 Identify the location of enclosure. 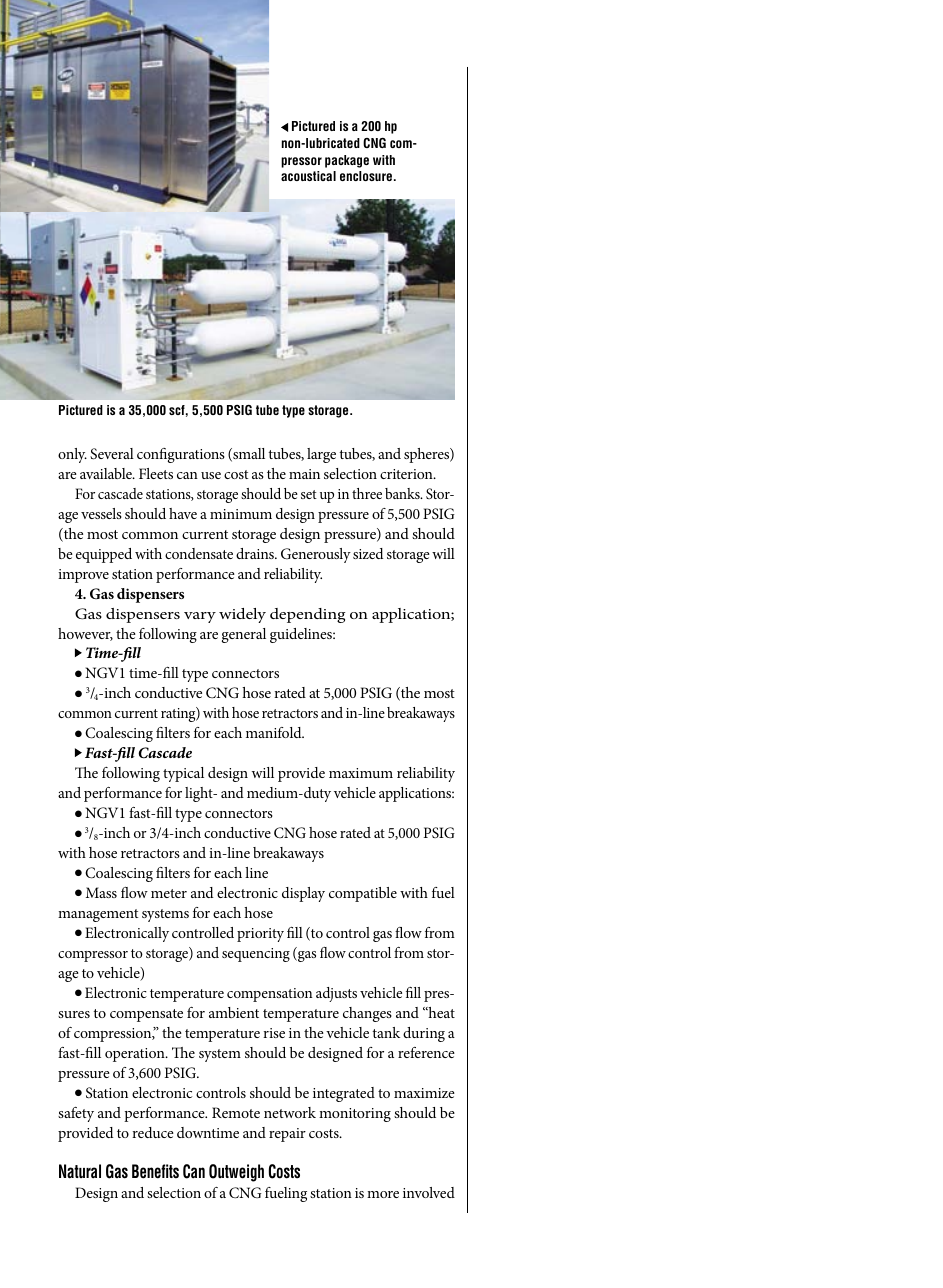
(366, 176).
